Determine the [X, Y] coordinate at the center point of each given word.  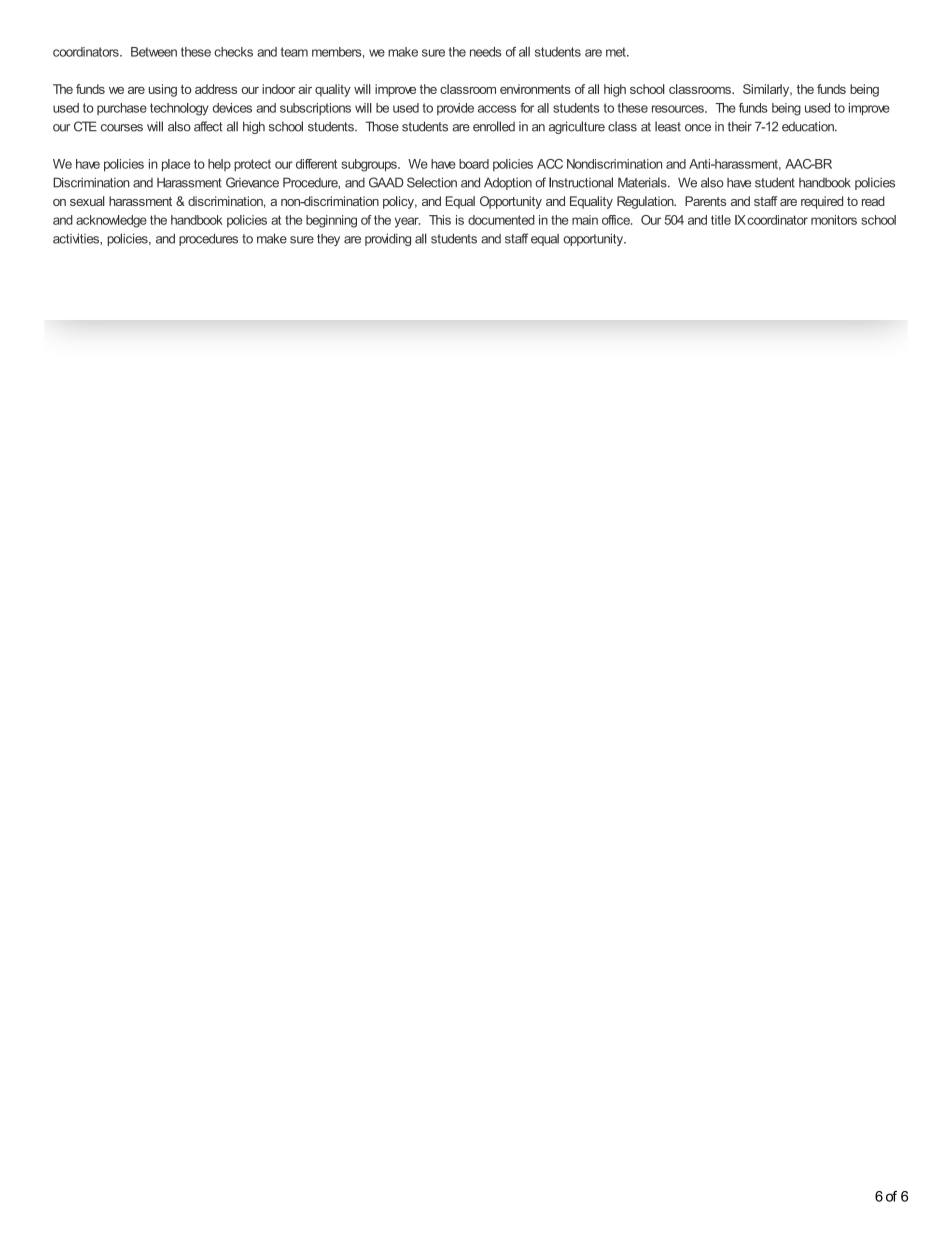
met [617, 52]
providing [388, 239]
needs [486, 52]
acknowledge [111, 221]
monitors [834, 220]
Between [154, 52]
